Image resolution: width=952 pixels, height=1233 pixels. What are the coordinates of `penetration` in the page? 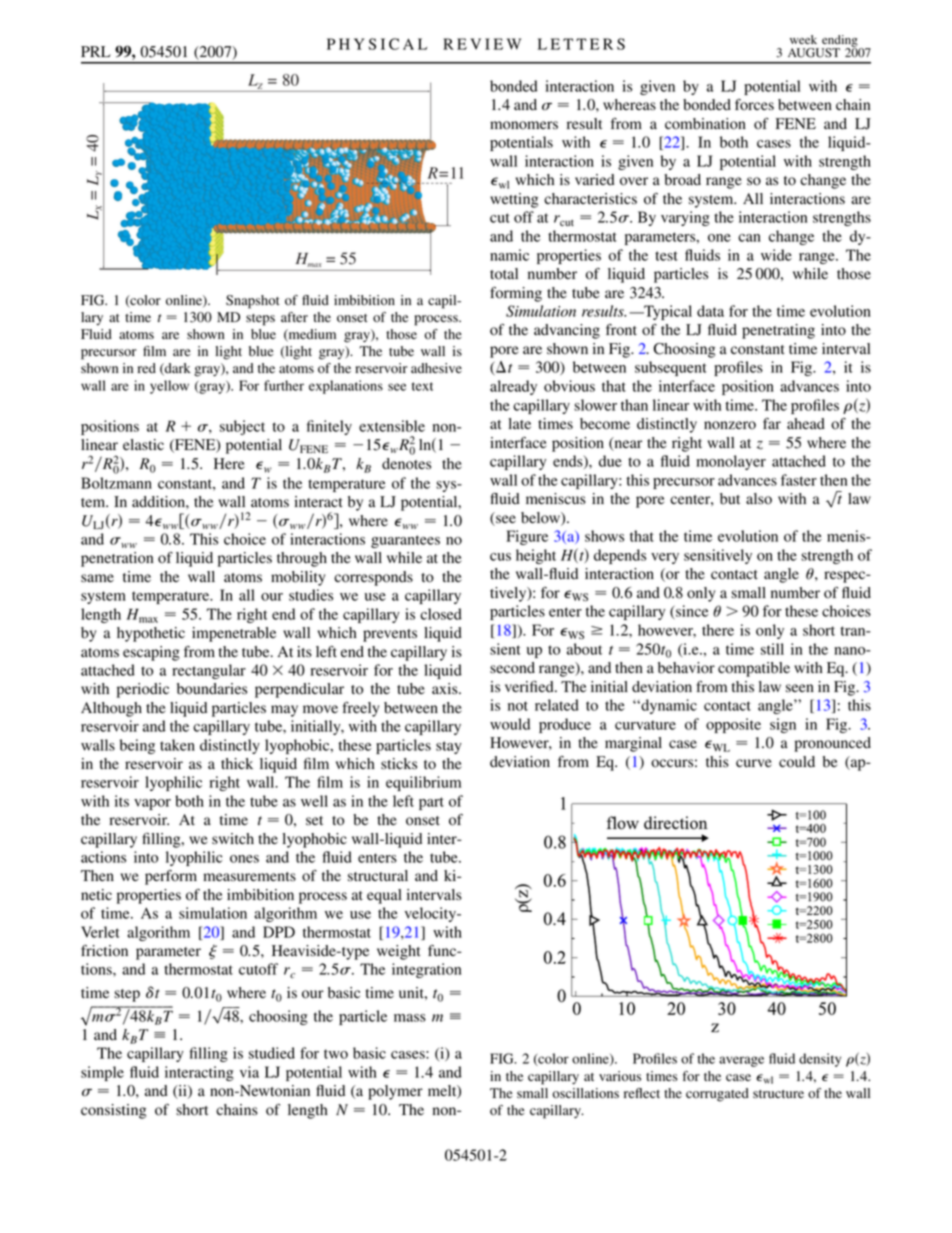 It's located at (117, 559).
